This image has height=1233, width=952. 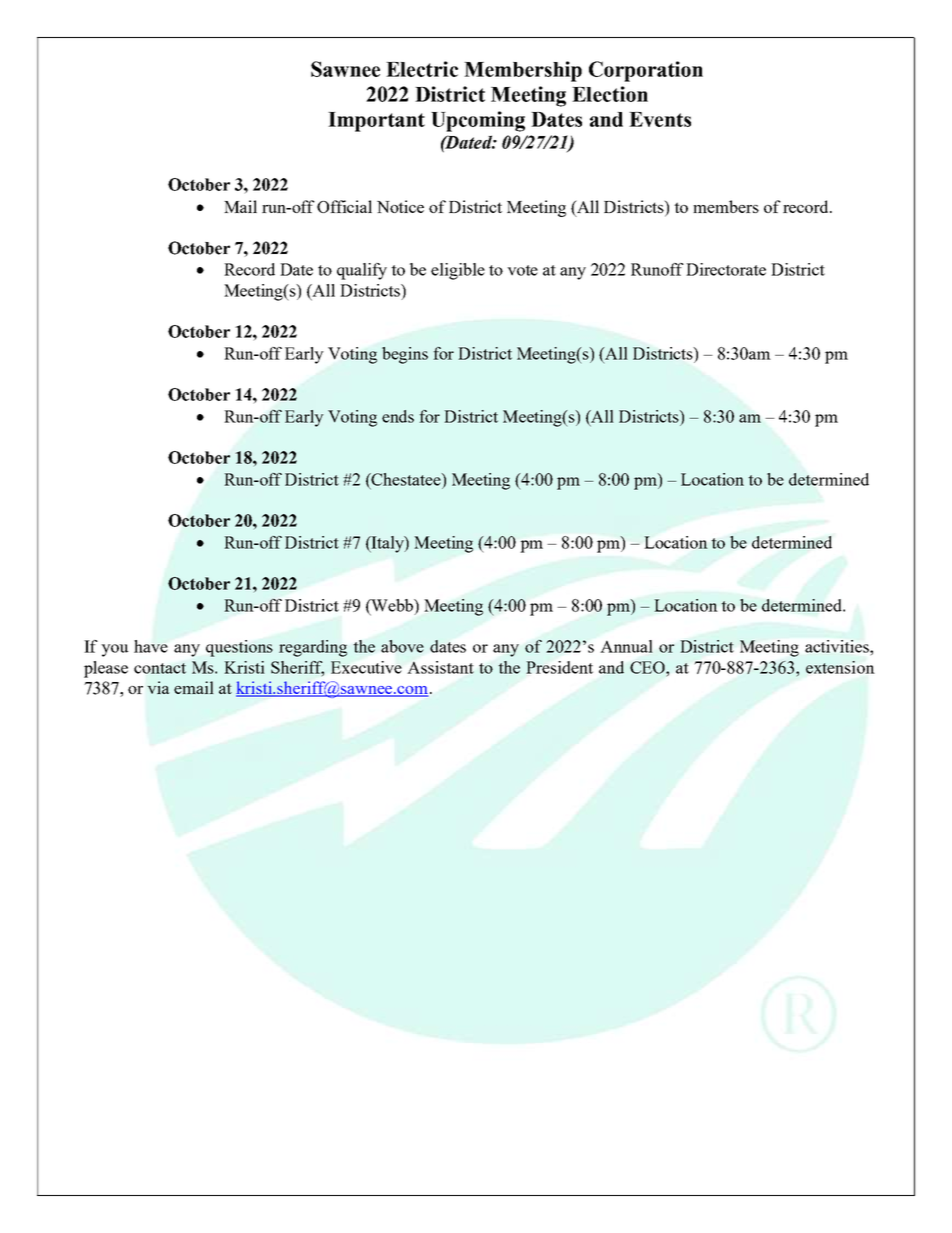 What do you see at coordinates (160, 668) in the image?
I see `contact` at bounding box center [160, 668].
